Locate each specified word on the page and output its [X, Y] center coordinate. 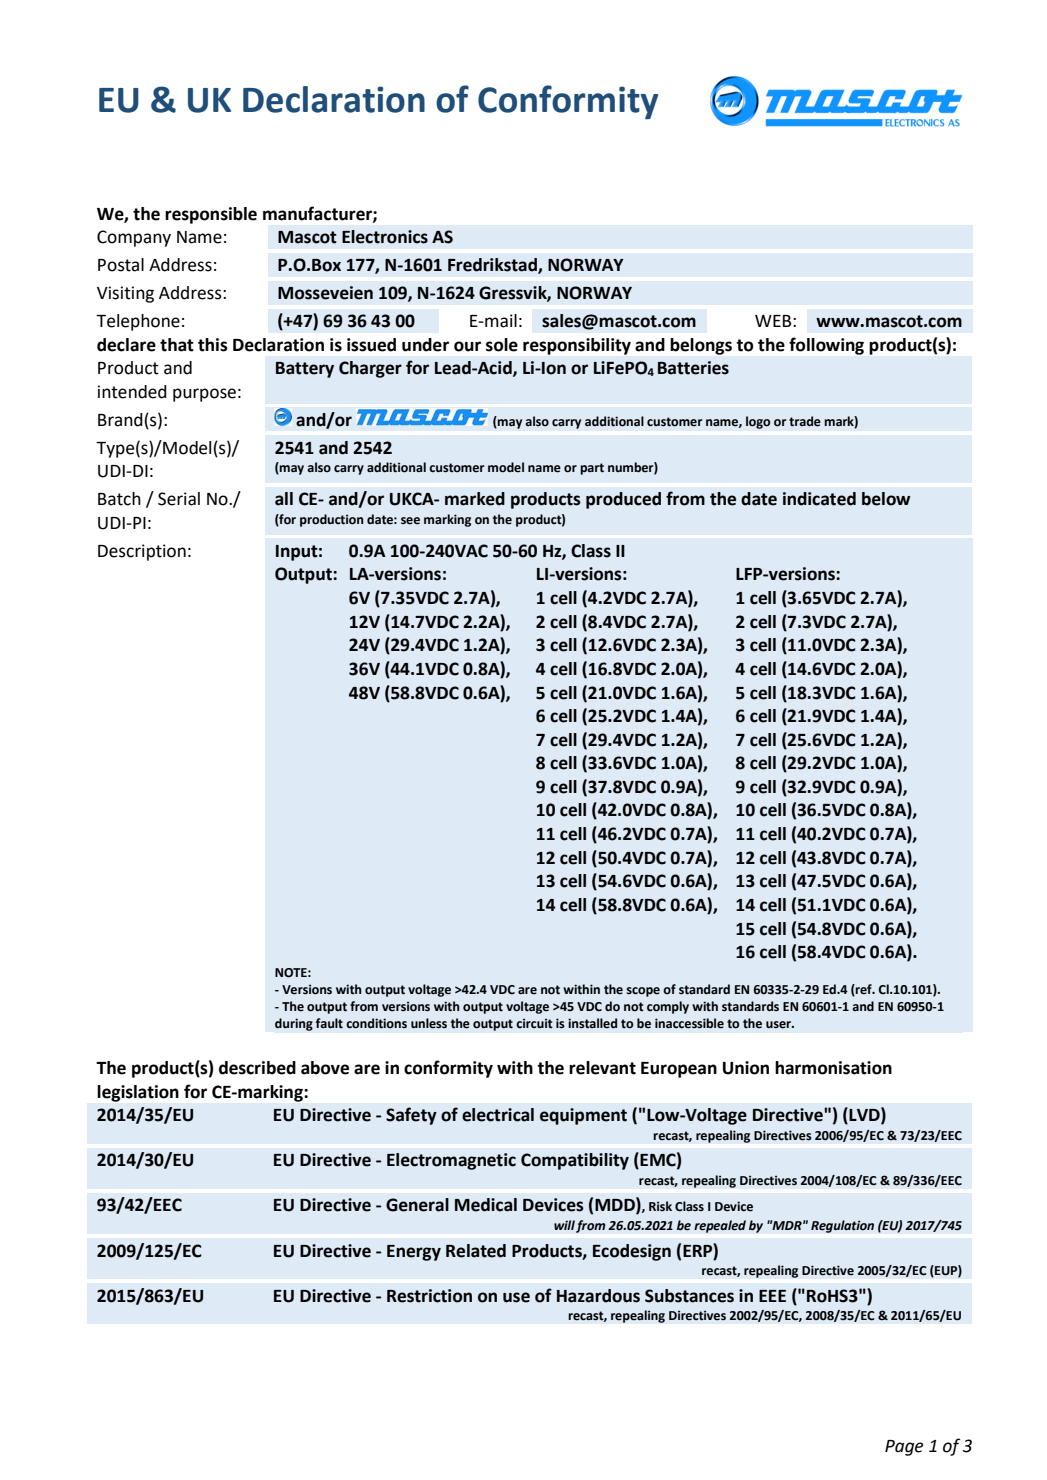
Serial [179, 499]
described [257, 1068]
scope [643, 992]
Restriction [429, 1296]
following [826, 346]
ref [864, 990]
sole [502, 345]
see [410, 521]
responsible [211, 215]
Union [746, 1068]
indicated [819, 499]
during [294, 1024]
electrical [498, 1115]
